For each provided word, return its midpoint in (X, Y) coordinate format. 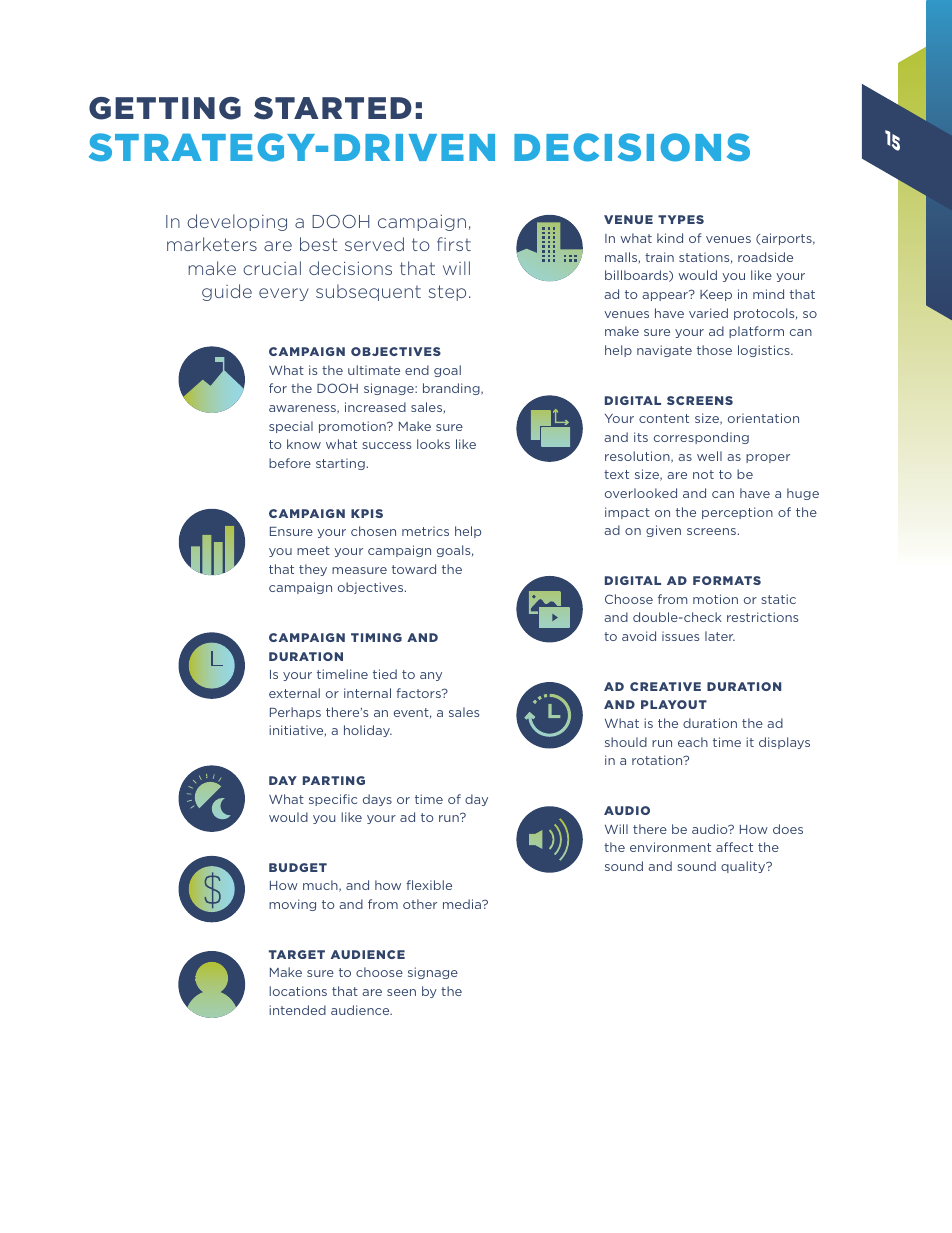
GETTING (165, 108)
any (431, 676)
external (294, 693)
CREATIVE (665, 686)
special (291, 427)
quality (744, 867)
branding (452, 389)
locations (298, 991)
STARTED (333, 108)
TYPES (681, 219)
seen (401, 992)
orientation (763, 418)
